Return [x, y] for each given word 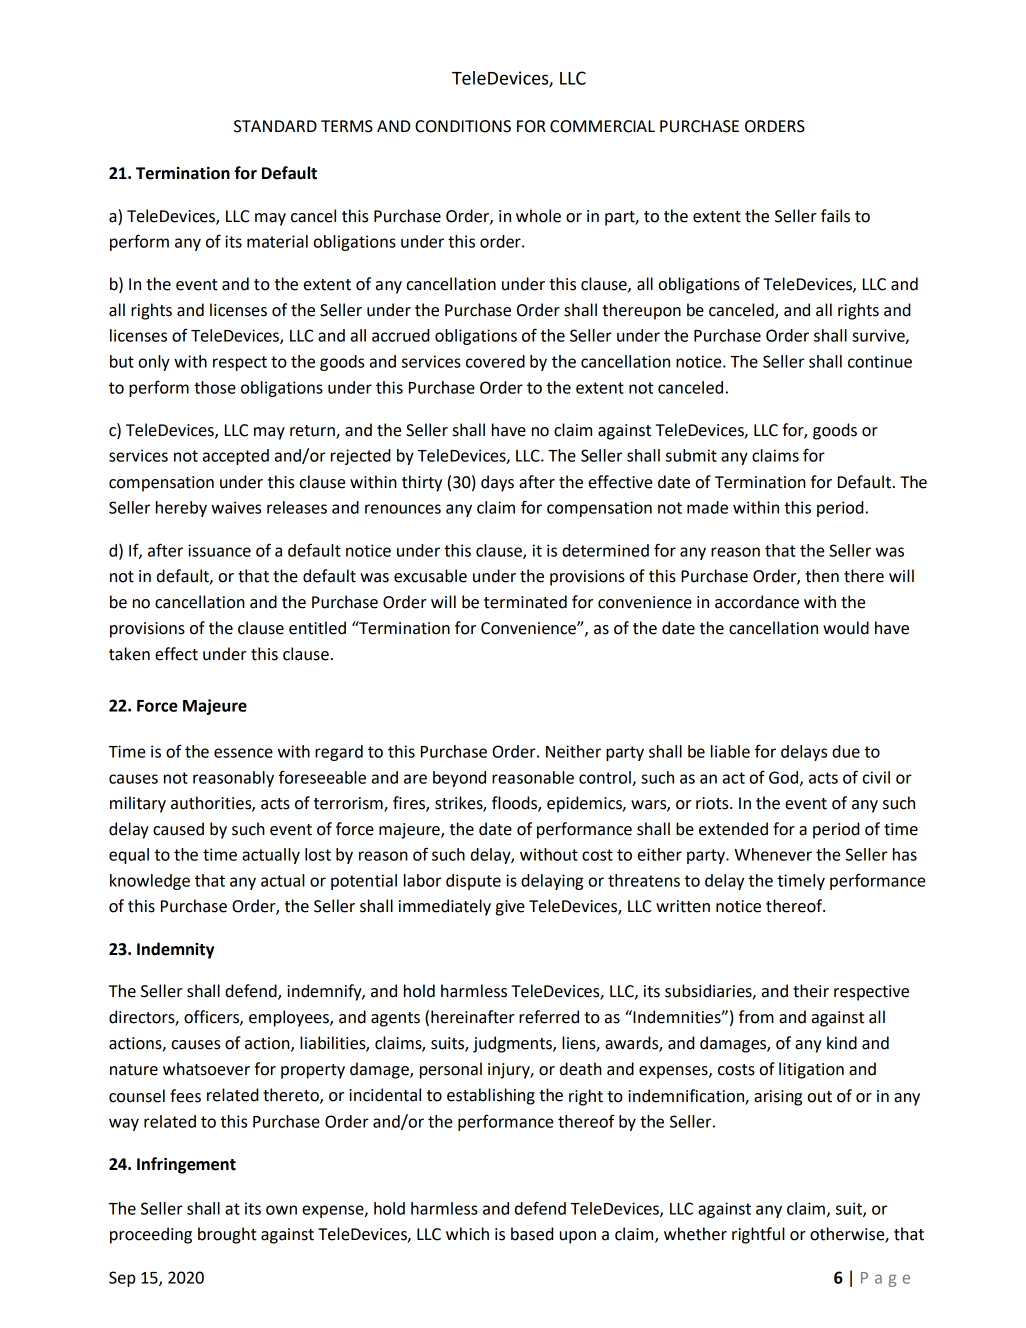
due [846, 751]
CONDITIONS [463, 126]
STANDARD [275, 126]
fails [835, 216]
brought [227, 1235]
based [532, 1234]
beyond [459, 779]
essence [243, 753]
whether [695, 1234]
